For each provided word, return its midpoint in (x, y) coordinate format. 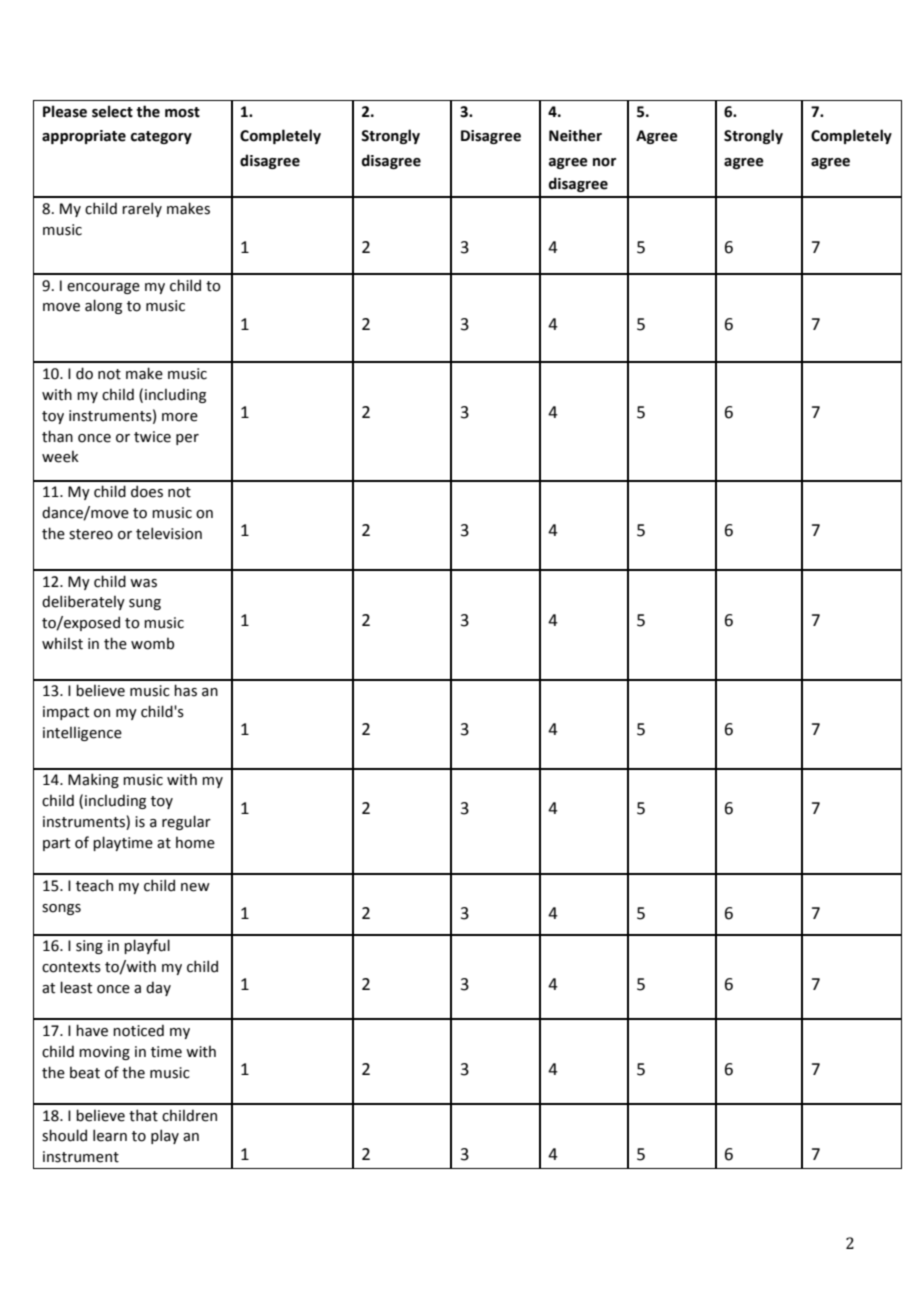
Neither (575, 135)
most (182, 112)
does (147, 491)
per (187, 439)
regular (186, 822)
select (112, 111)
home (195, 842)
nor (604, 162)
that (143, 1115)
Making (93, 780)
